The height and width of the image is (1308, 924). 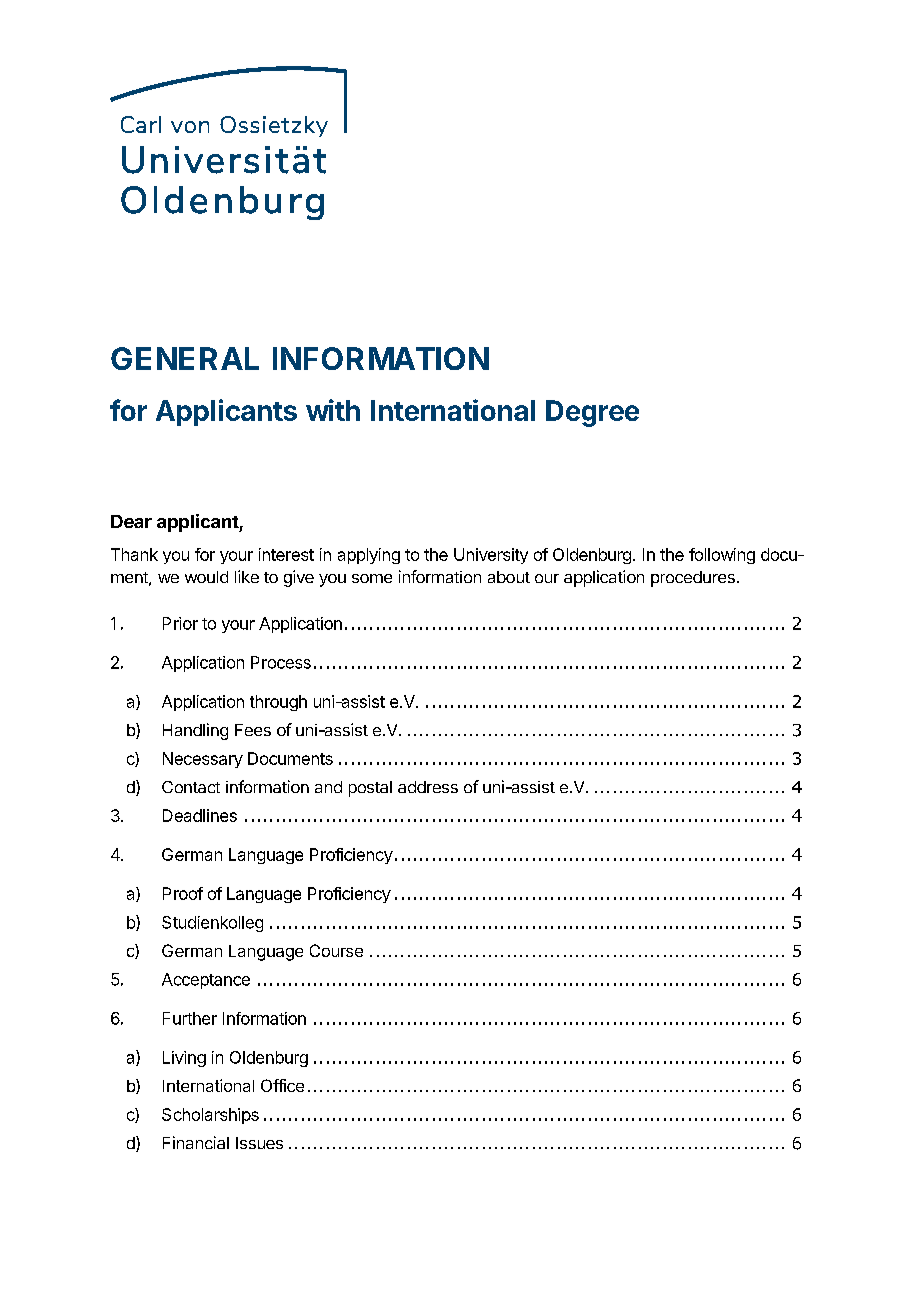 I want to click on address, so click(x=428, y=787).
